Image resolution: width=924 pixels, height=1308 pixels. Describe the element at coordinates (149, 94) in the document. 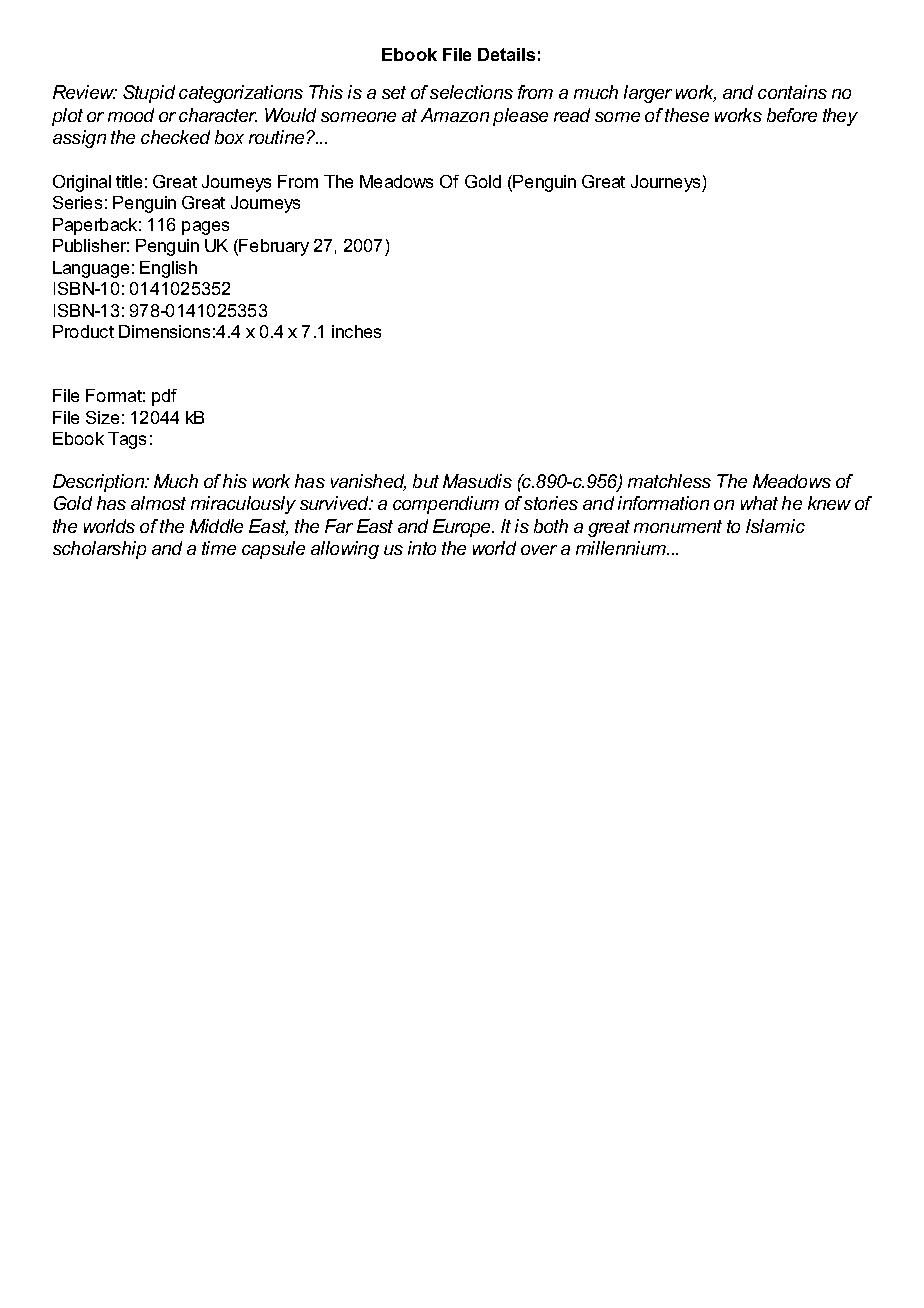

I see `Stupid` at that location.
